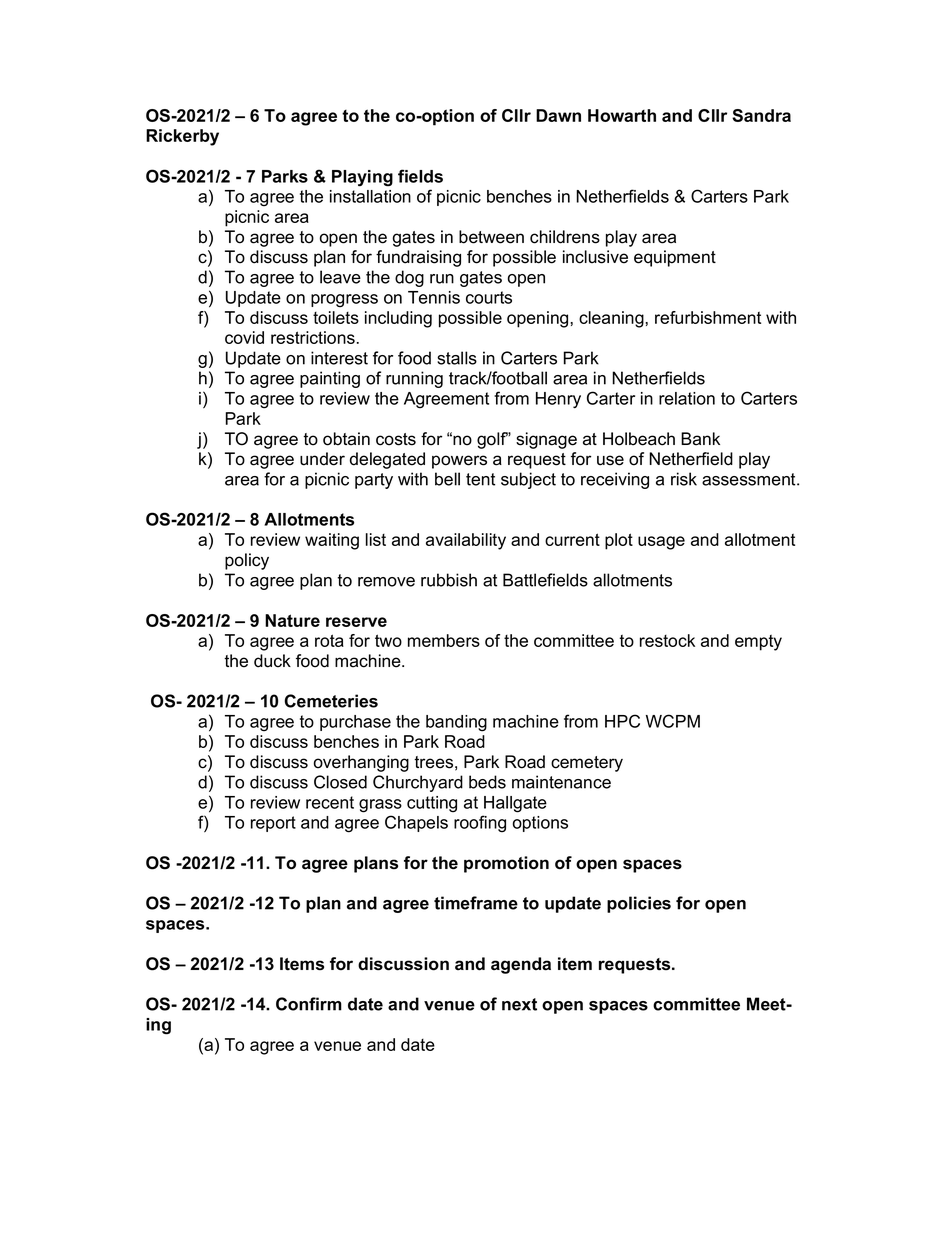  Describe the element at coordinates (558, 115) in the image. I see `Dawn` at that location.
